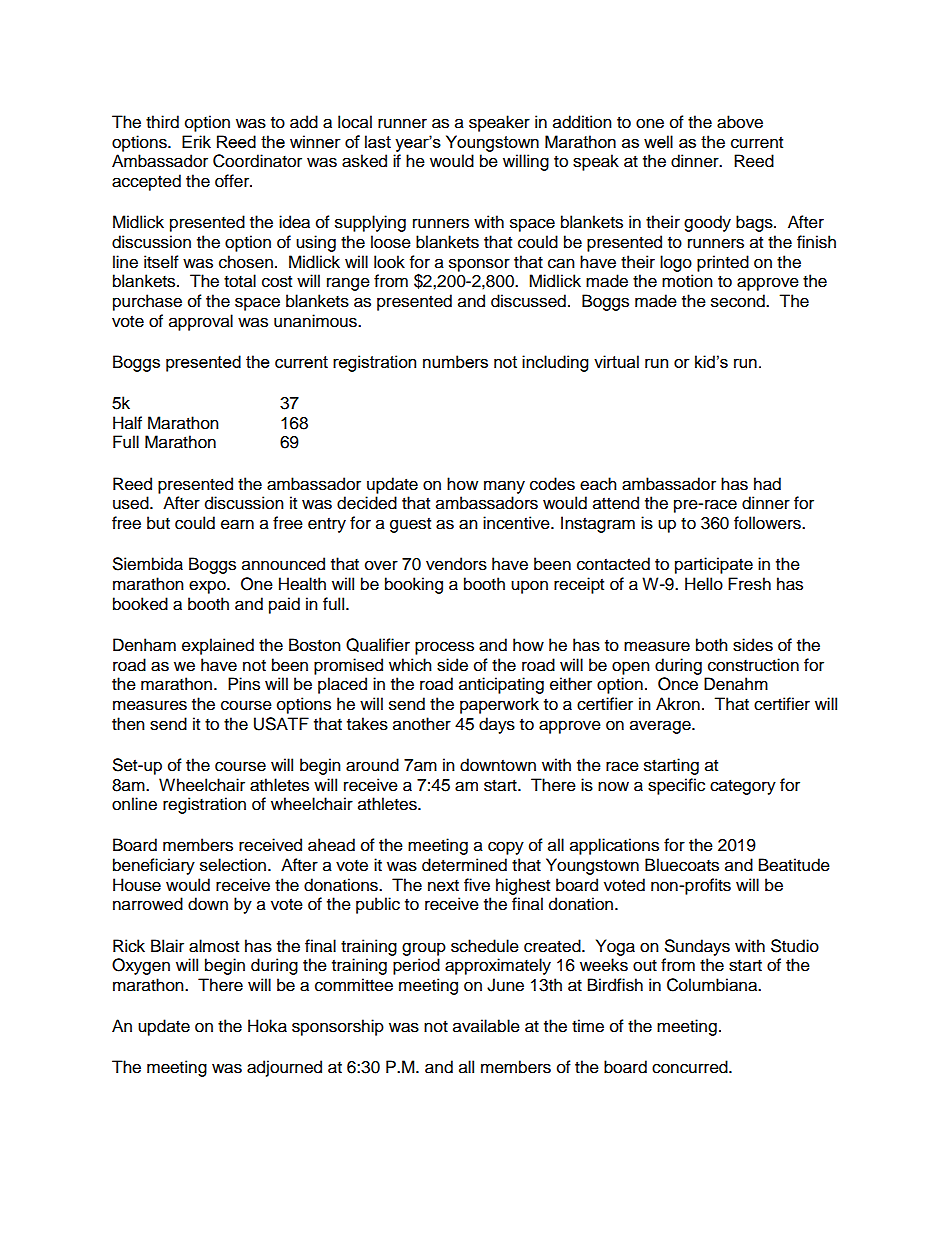 The image size is (952, 1233). I want to click on concurred, so click(691, 1067).
